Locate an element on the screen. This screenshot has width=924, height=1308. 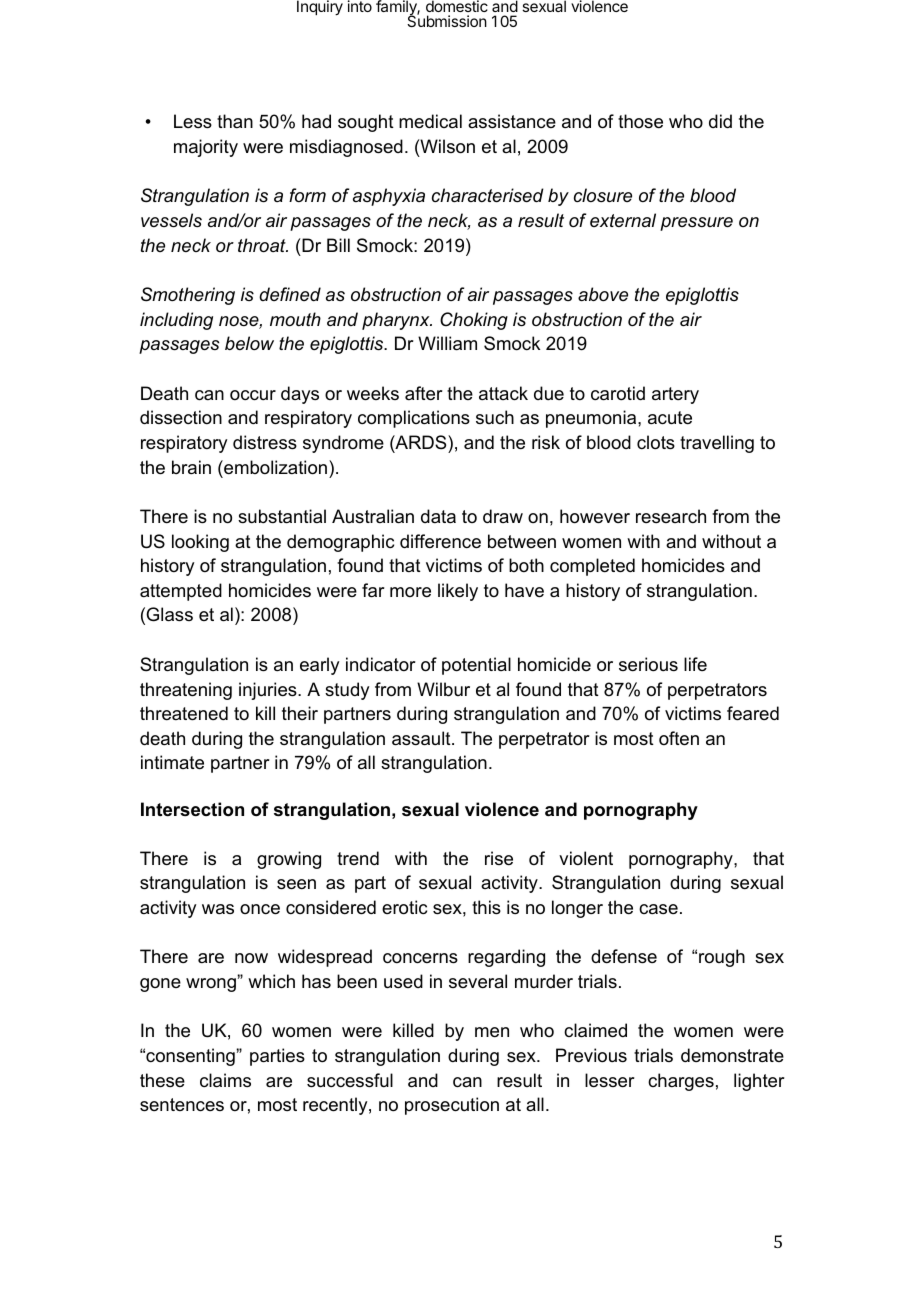
Intersection is located at coordinates (192, 809).
